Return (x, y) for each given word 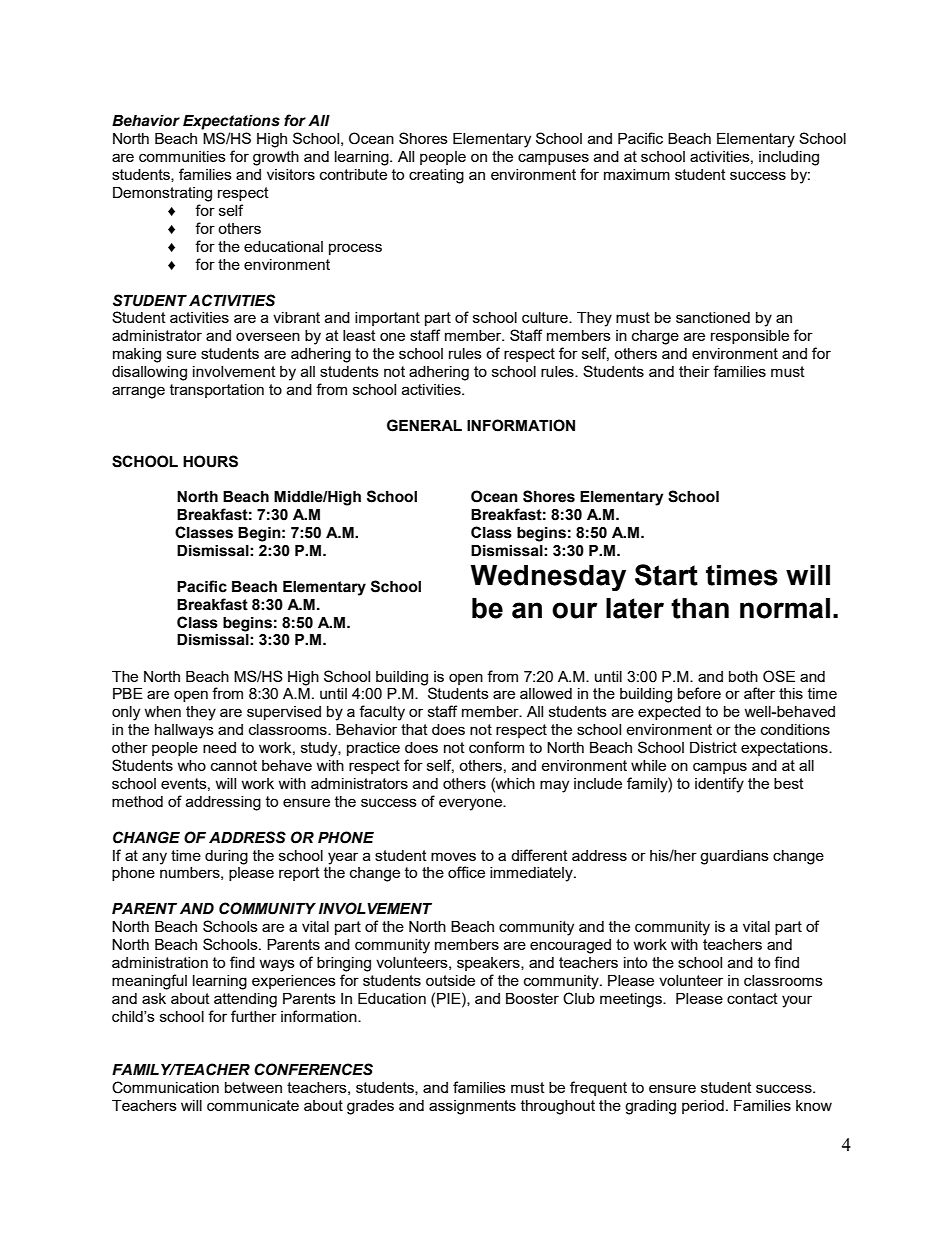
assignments (472, 1107)
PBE (128, 693)
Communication (165, 1087)
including (789, 158)
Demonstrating (162, 194)
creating (436, 176)
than (700, 608)
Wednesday (548, 578)
